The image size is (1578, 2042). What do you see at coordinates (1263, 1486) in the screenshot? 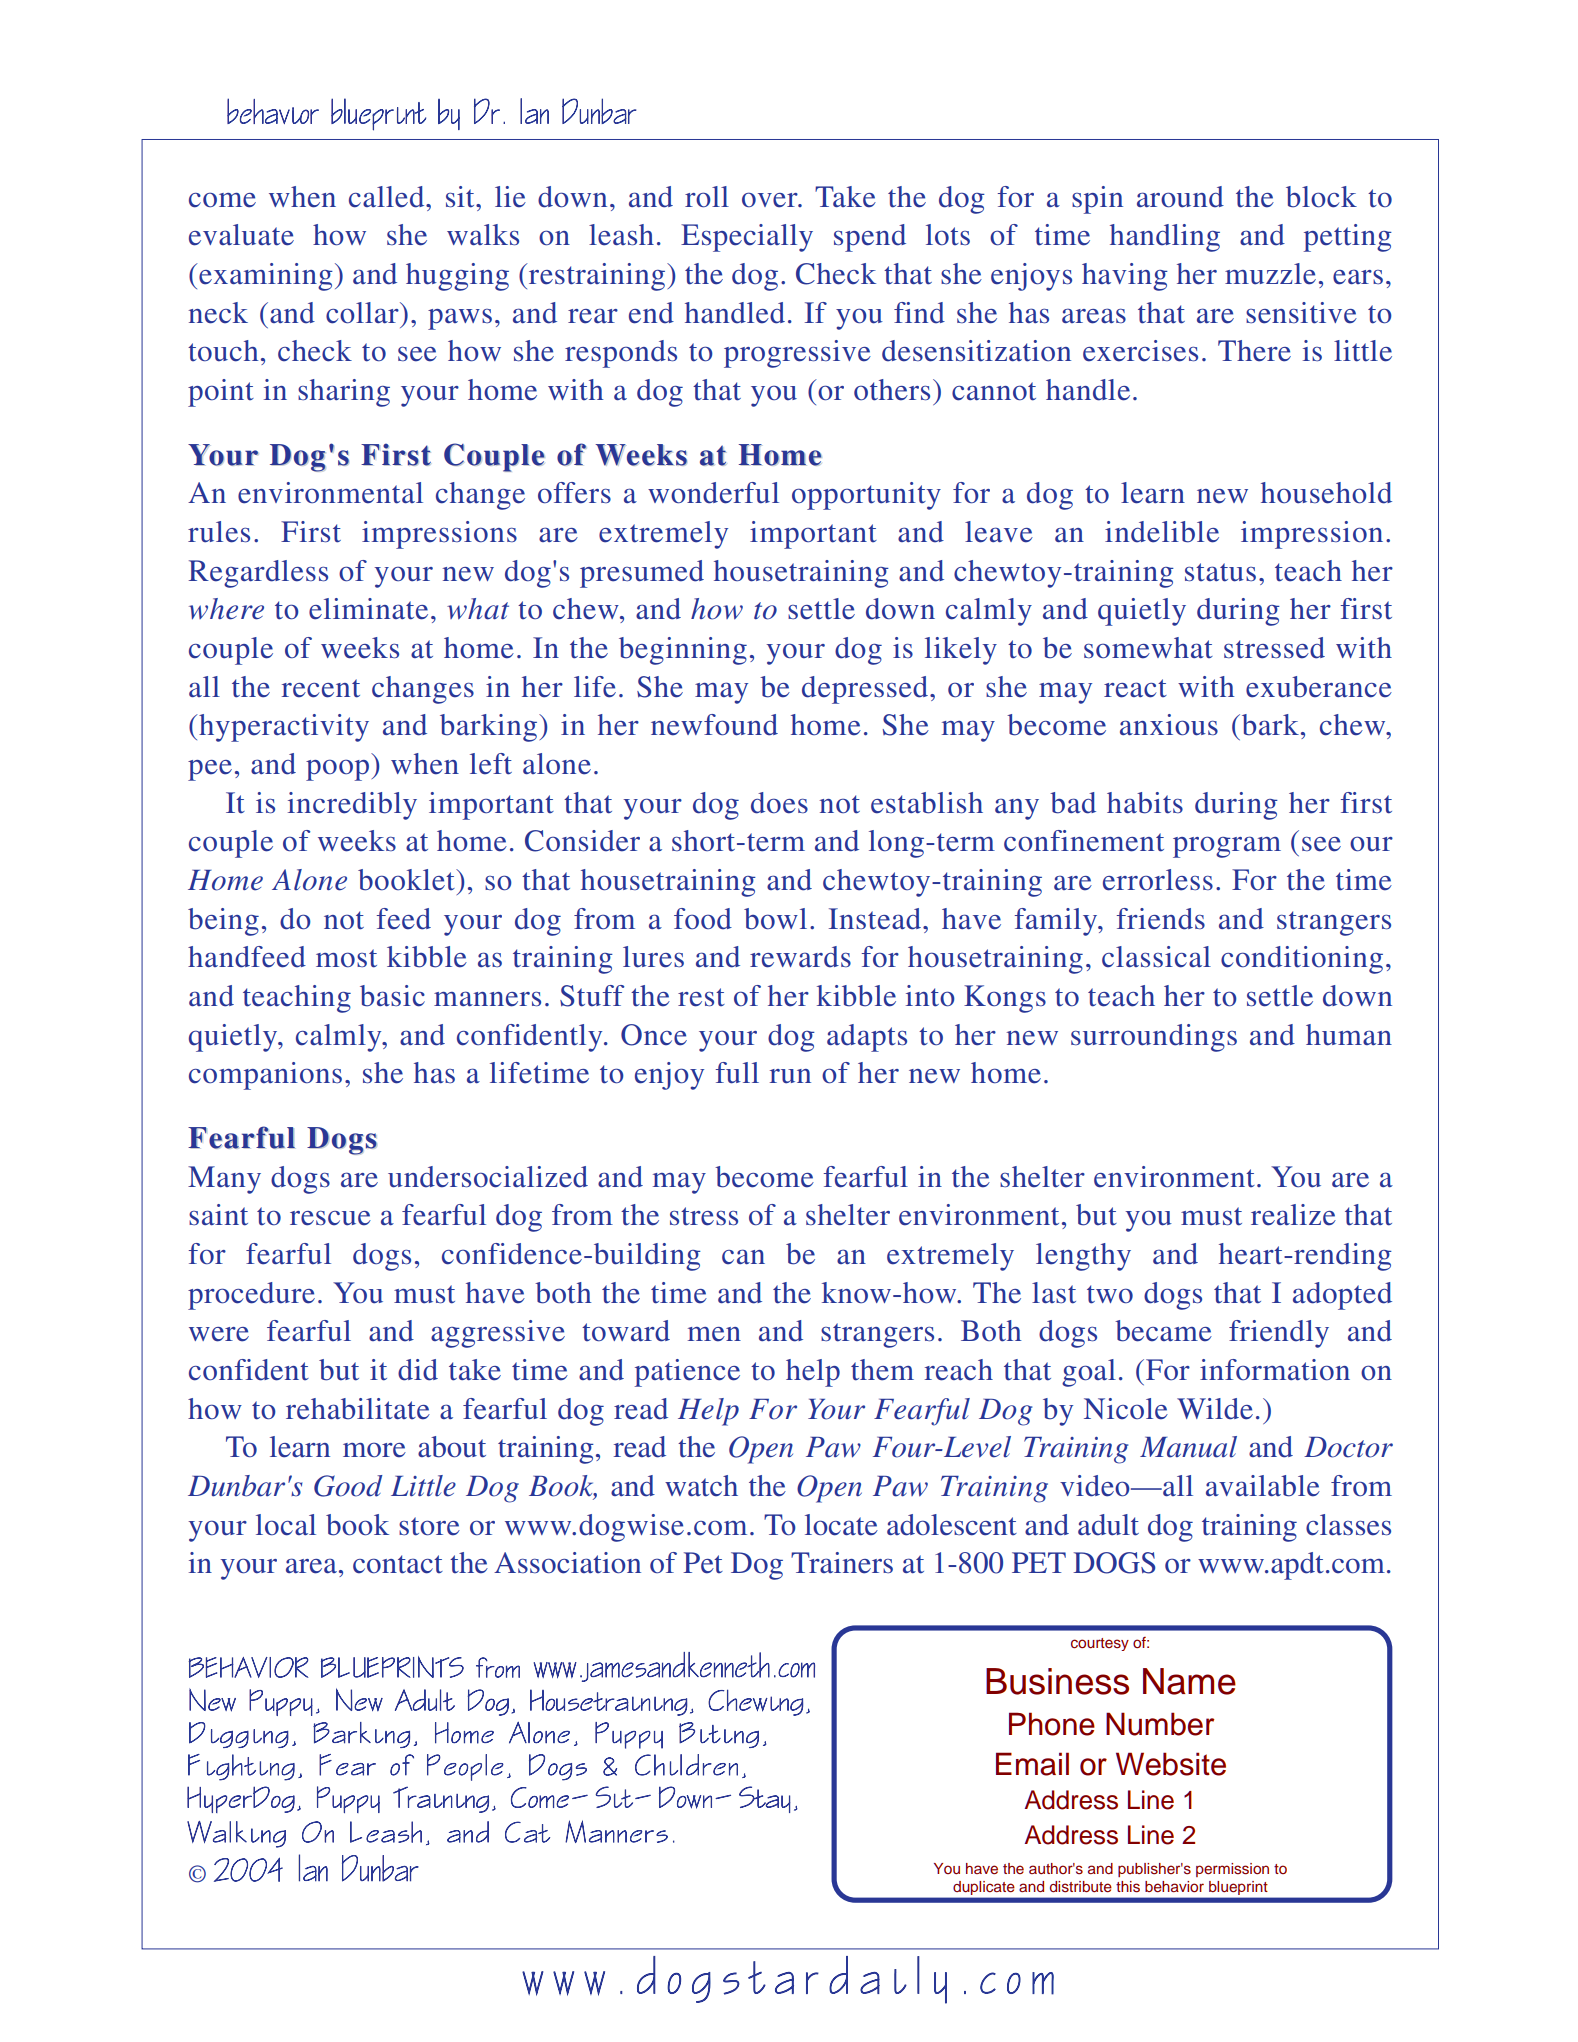
I see `available` at bounding box center [1263, 1486].
